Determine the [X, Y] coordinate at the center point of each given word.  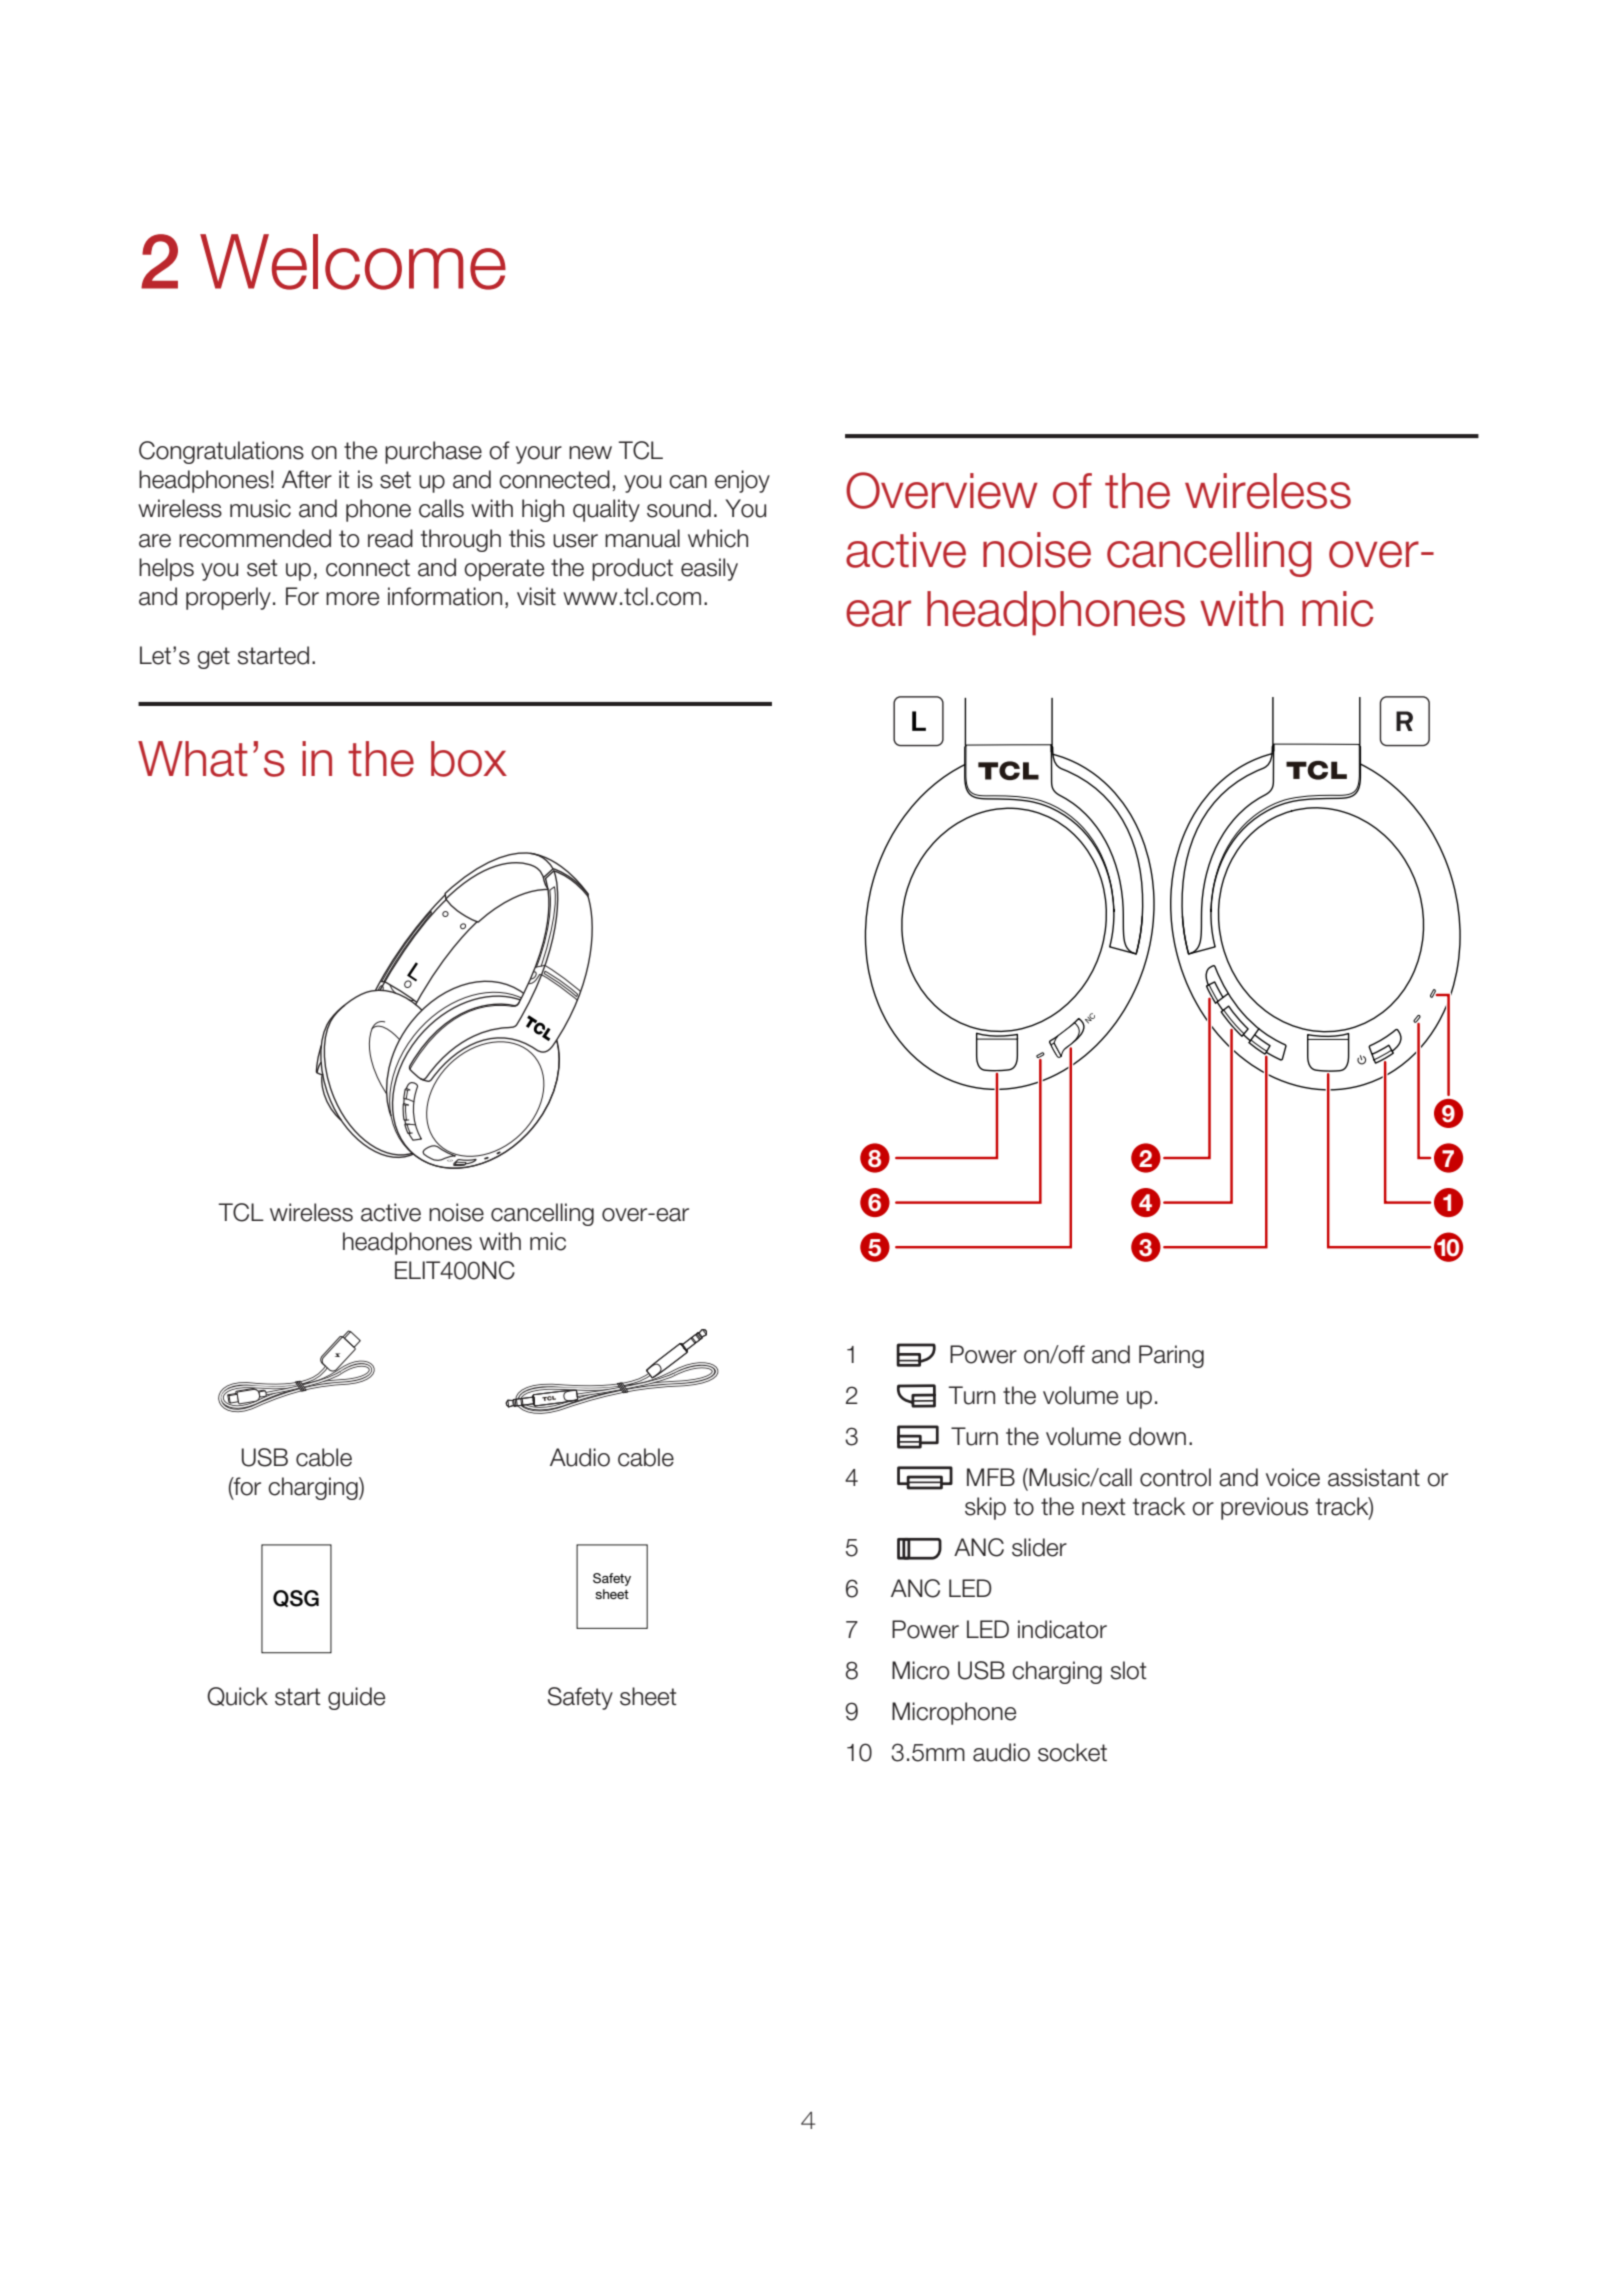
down [1157, 1436]
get [213, 658]
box [469, 759]
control [1175, 1477]
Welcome [353, 262]
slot [1128, 1670]
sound [679, 508]
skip [985, 1508]
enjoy [742, 481]
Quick [237, 1696]
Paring [1171, 1356]
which [718, 538]
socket [1072, 1752]
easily [709, 569]
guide [356, 1698]
